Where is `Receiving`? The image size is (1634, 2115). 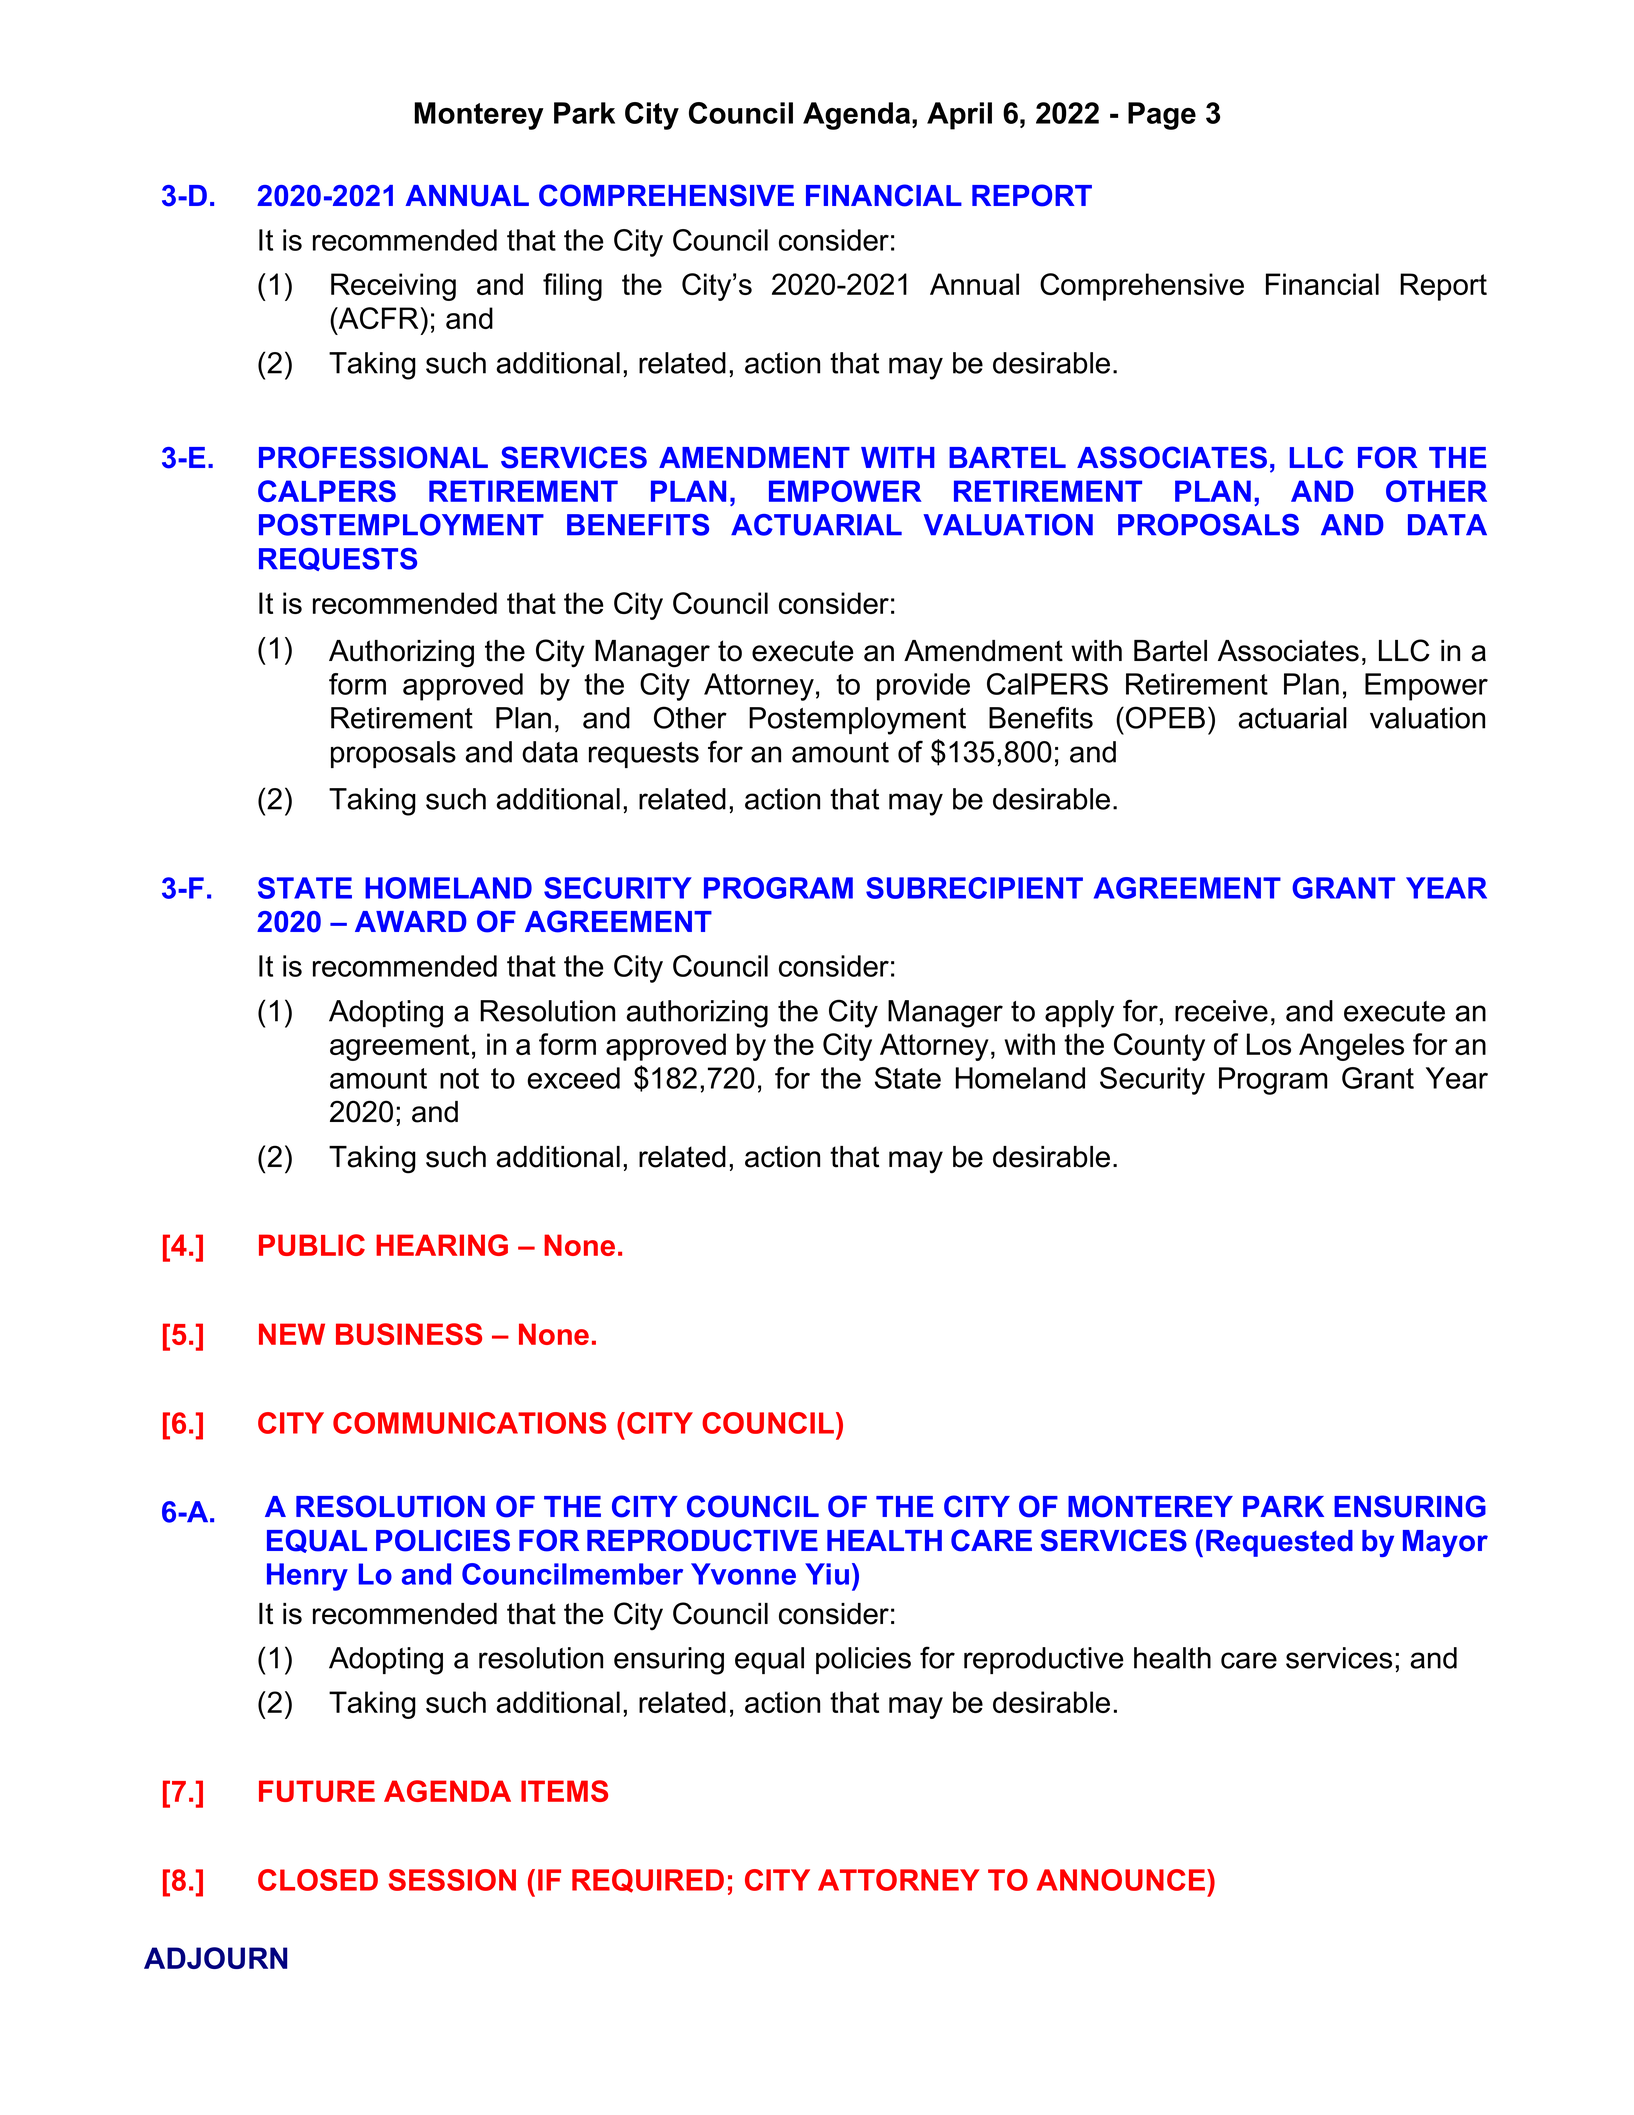
Receiving is located at coordinates (393, 287).
